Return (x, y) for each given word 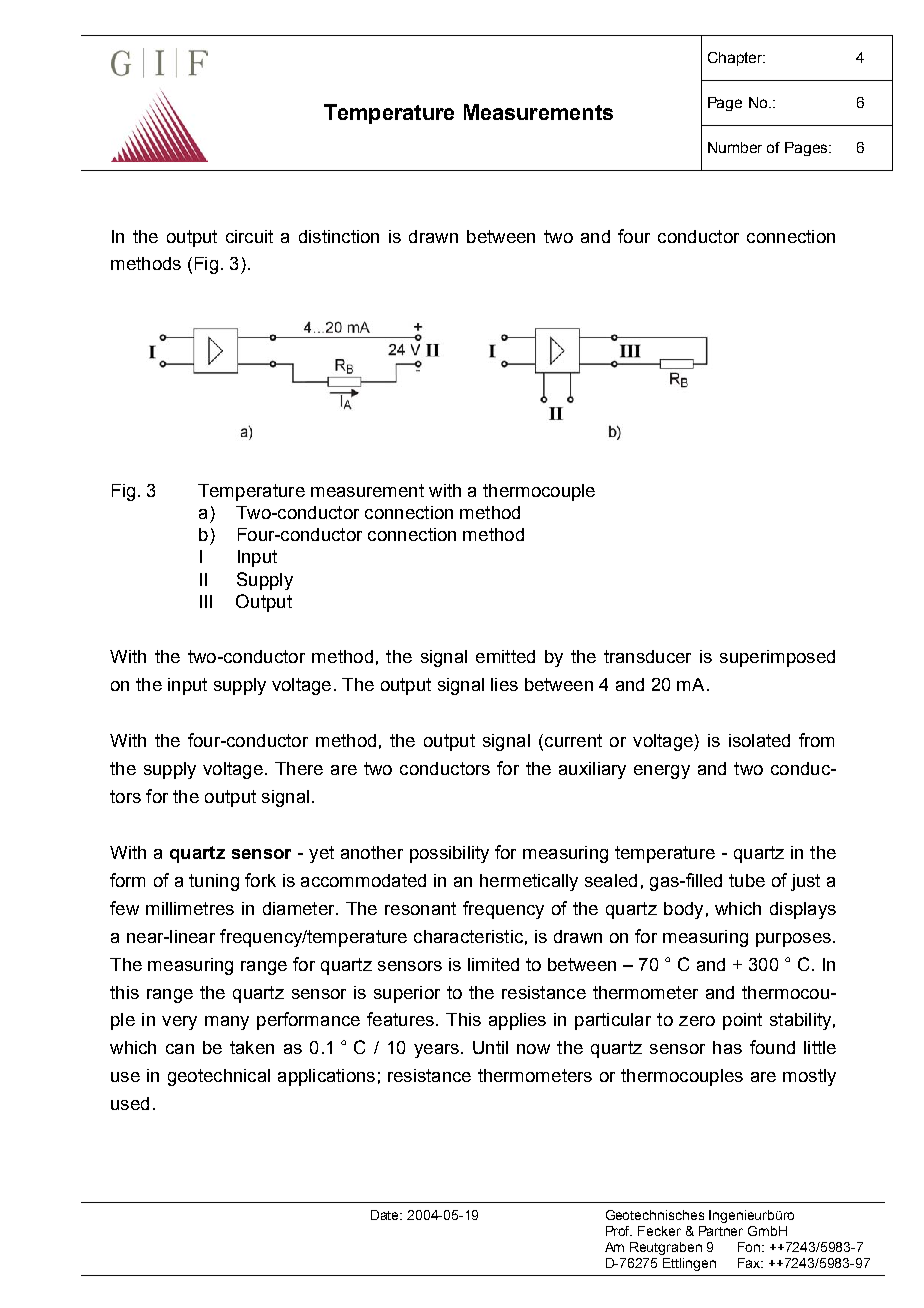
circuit (249, 236)
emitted (505, 656)
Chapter (736, 59)
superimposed (777, 658)
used (130, 1103)
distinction (339, 236)
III (206, 601)
